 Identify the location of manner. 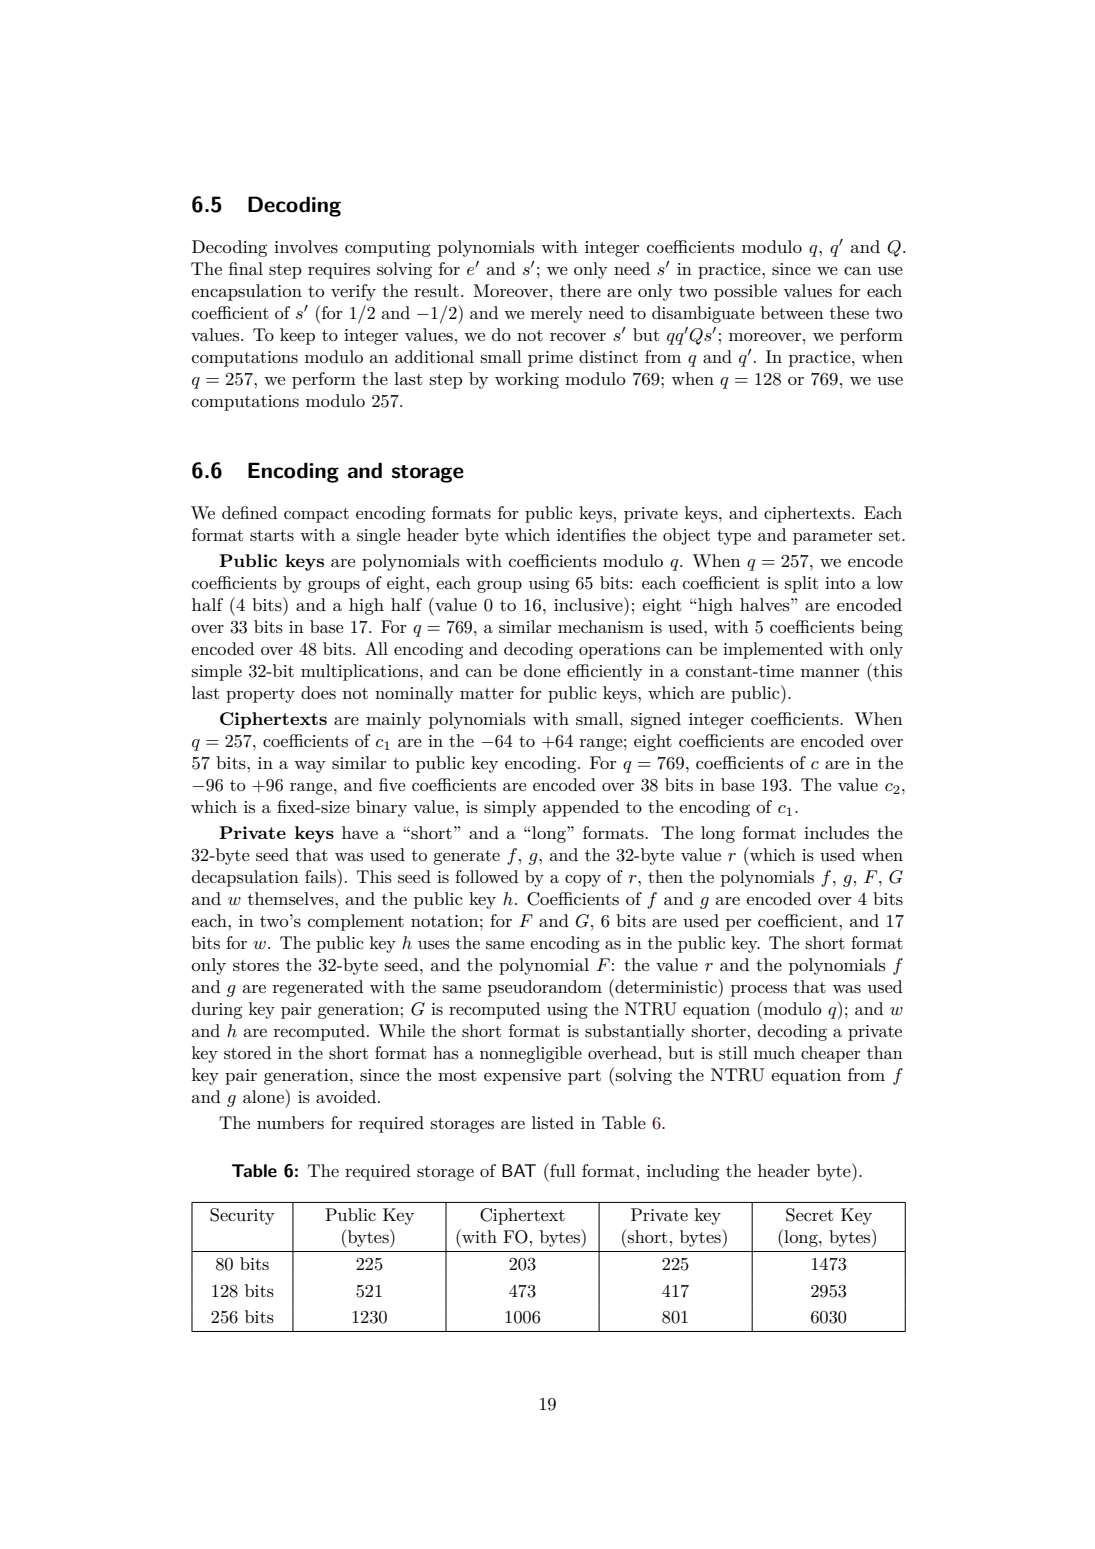
(830, 673).
